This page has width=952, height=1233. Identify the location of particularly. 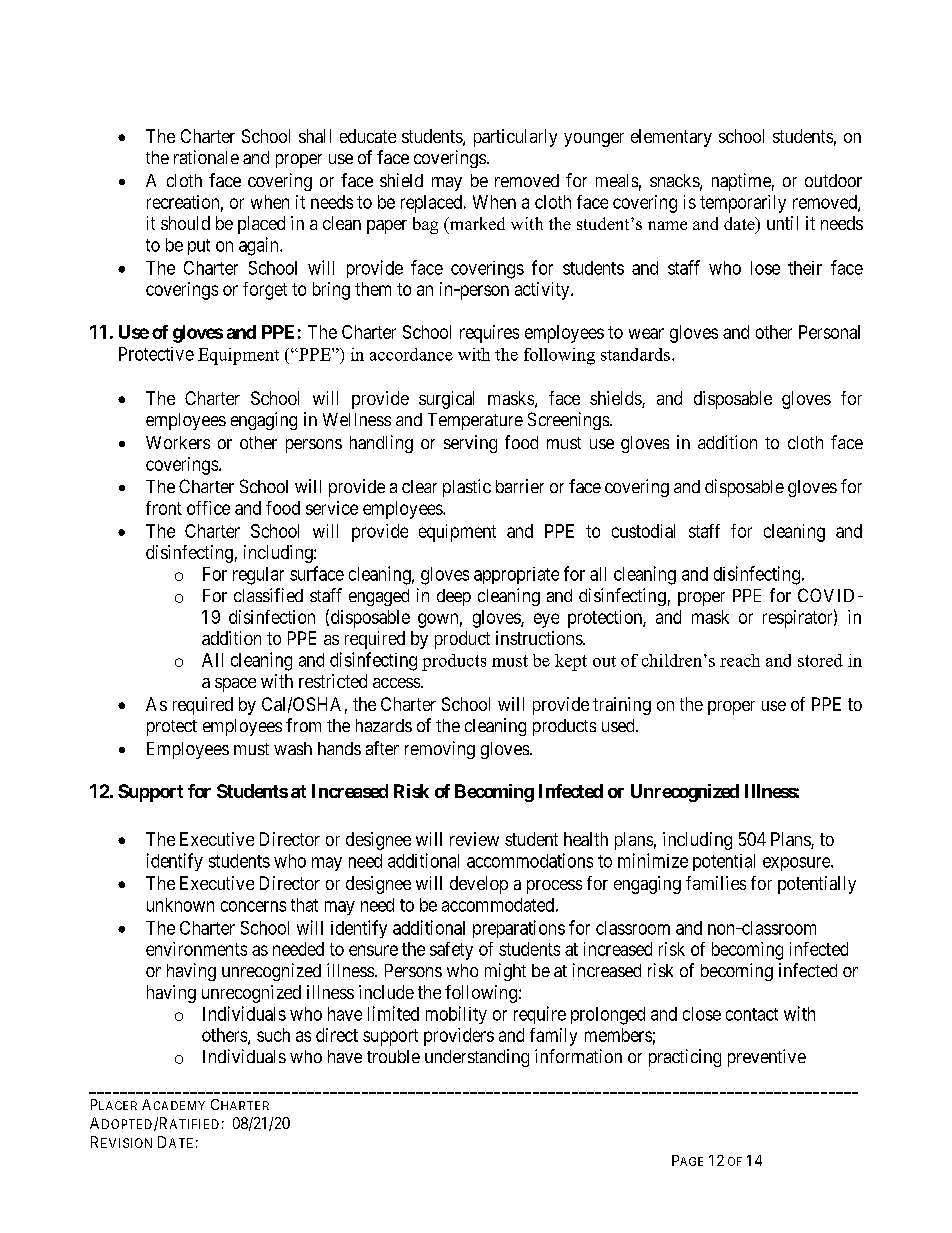
(515, 138).
